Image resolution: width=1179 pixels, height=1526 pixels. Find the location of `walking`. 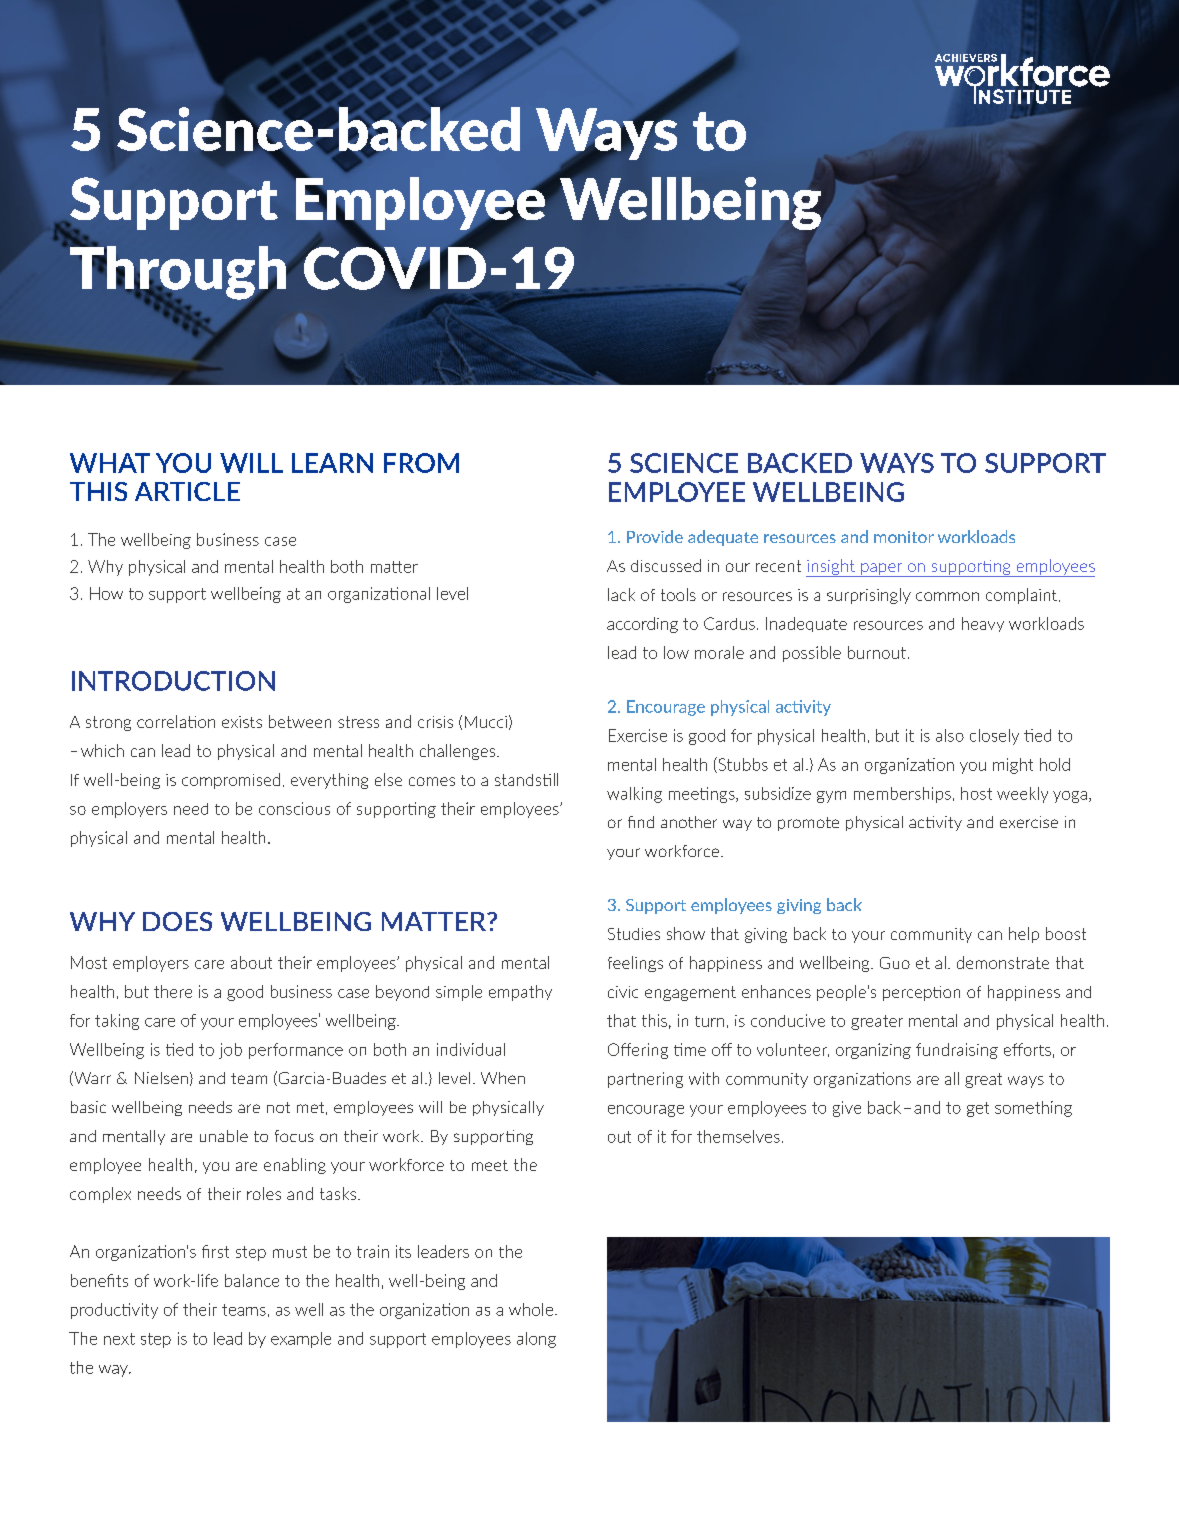

walking is located at coordinates (634, 795).
